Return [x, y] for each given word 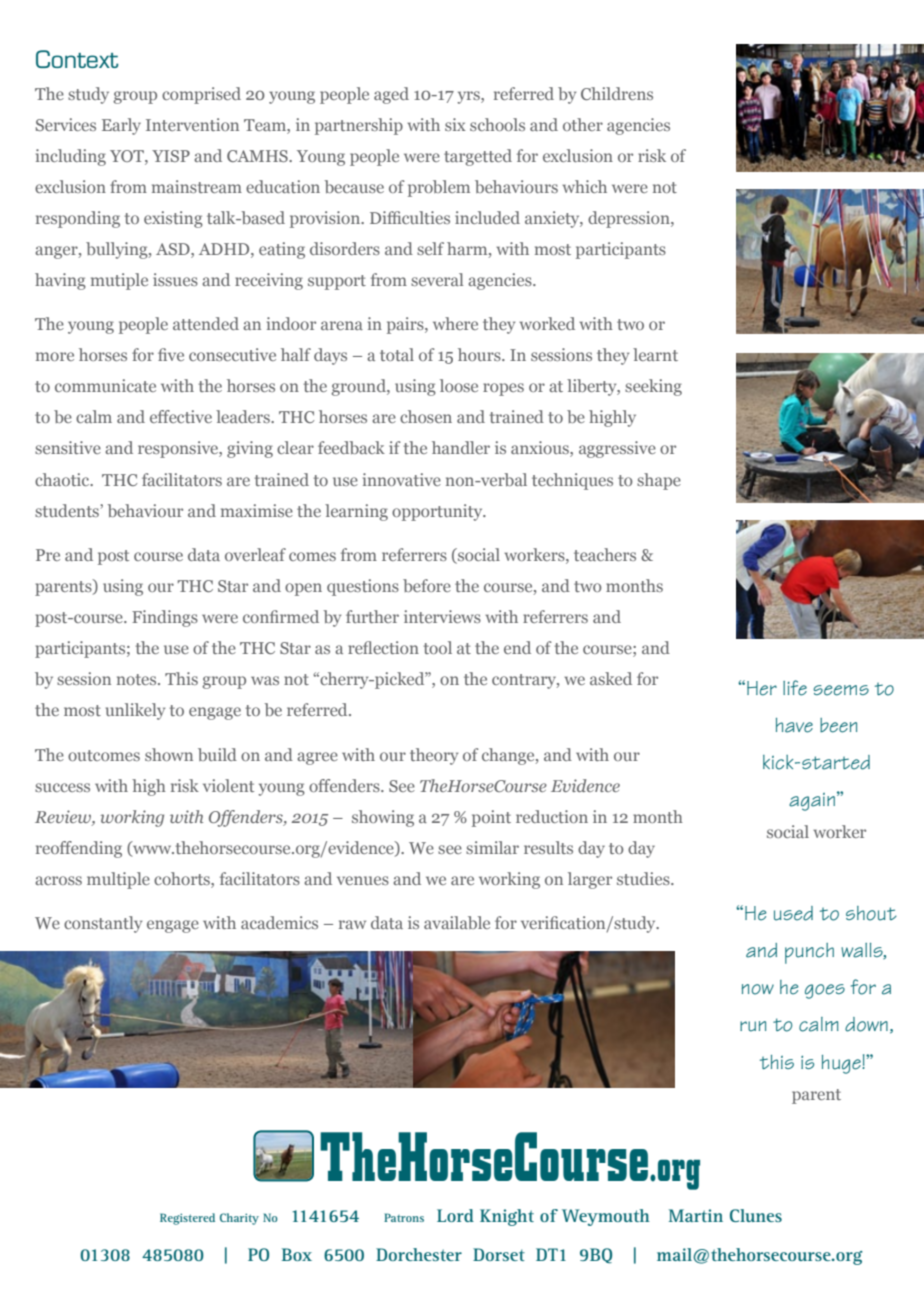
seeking [653, 387]
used [793, 913]
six [455, 124]
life [795, 688]
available [457, 922]
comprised [201, 95]
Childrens [617, 93]
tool [437, 647]
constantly [103, 924]
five [171, 354]
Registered [187, 1219]
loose [459, 385]
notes [138, 679]
